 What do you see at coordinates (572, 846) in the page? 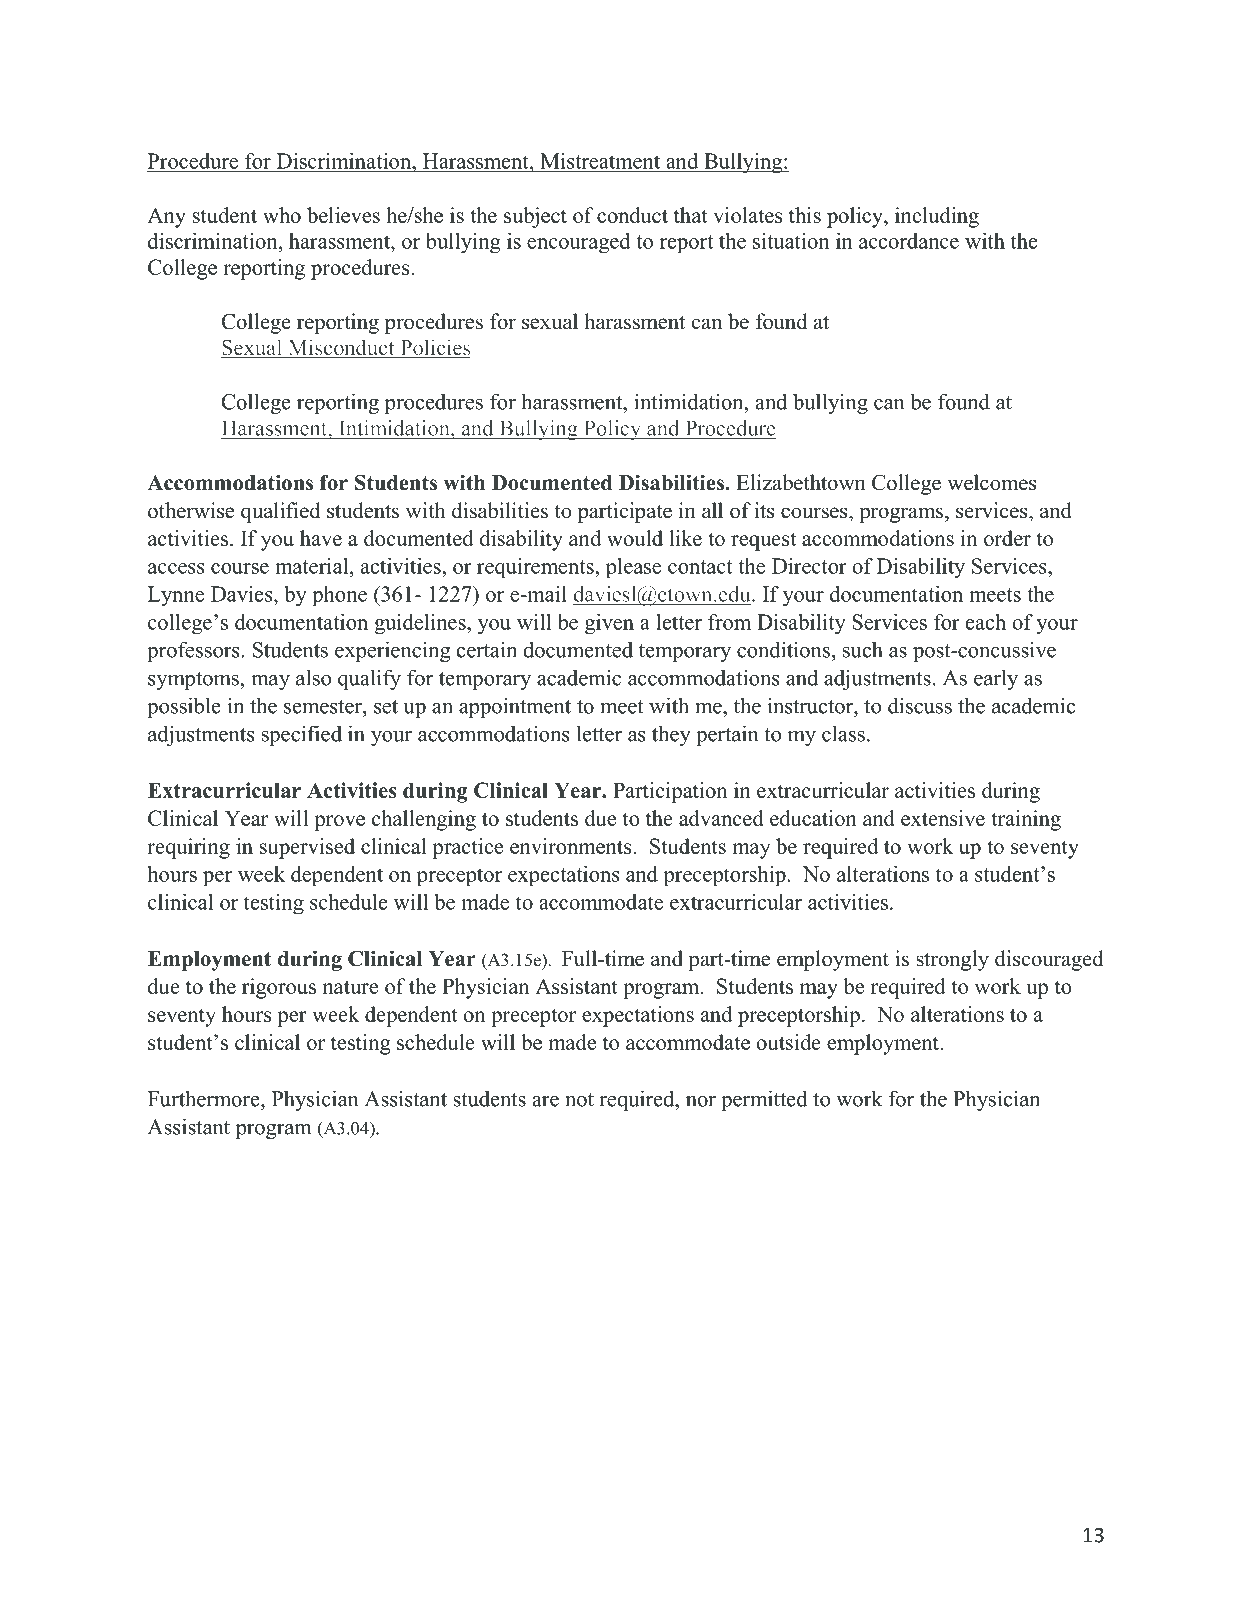
I see `environments` at bounding box center [572, 846].
